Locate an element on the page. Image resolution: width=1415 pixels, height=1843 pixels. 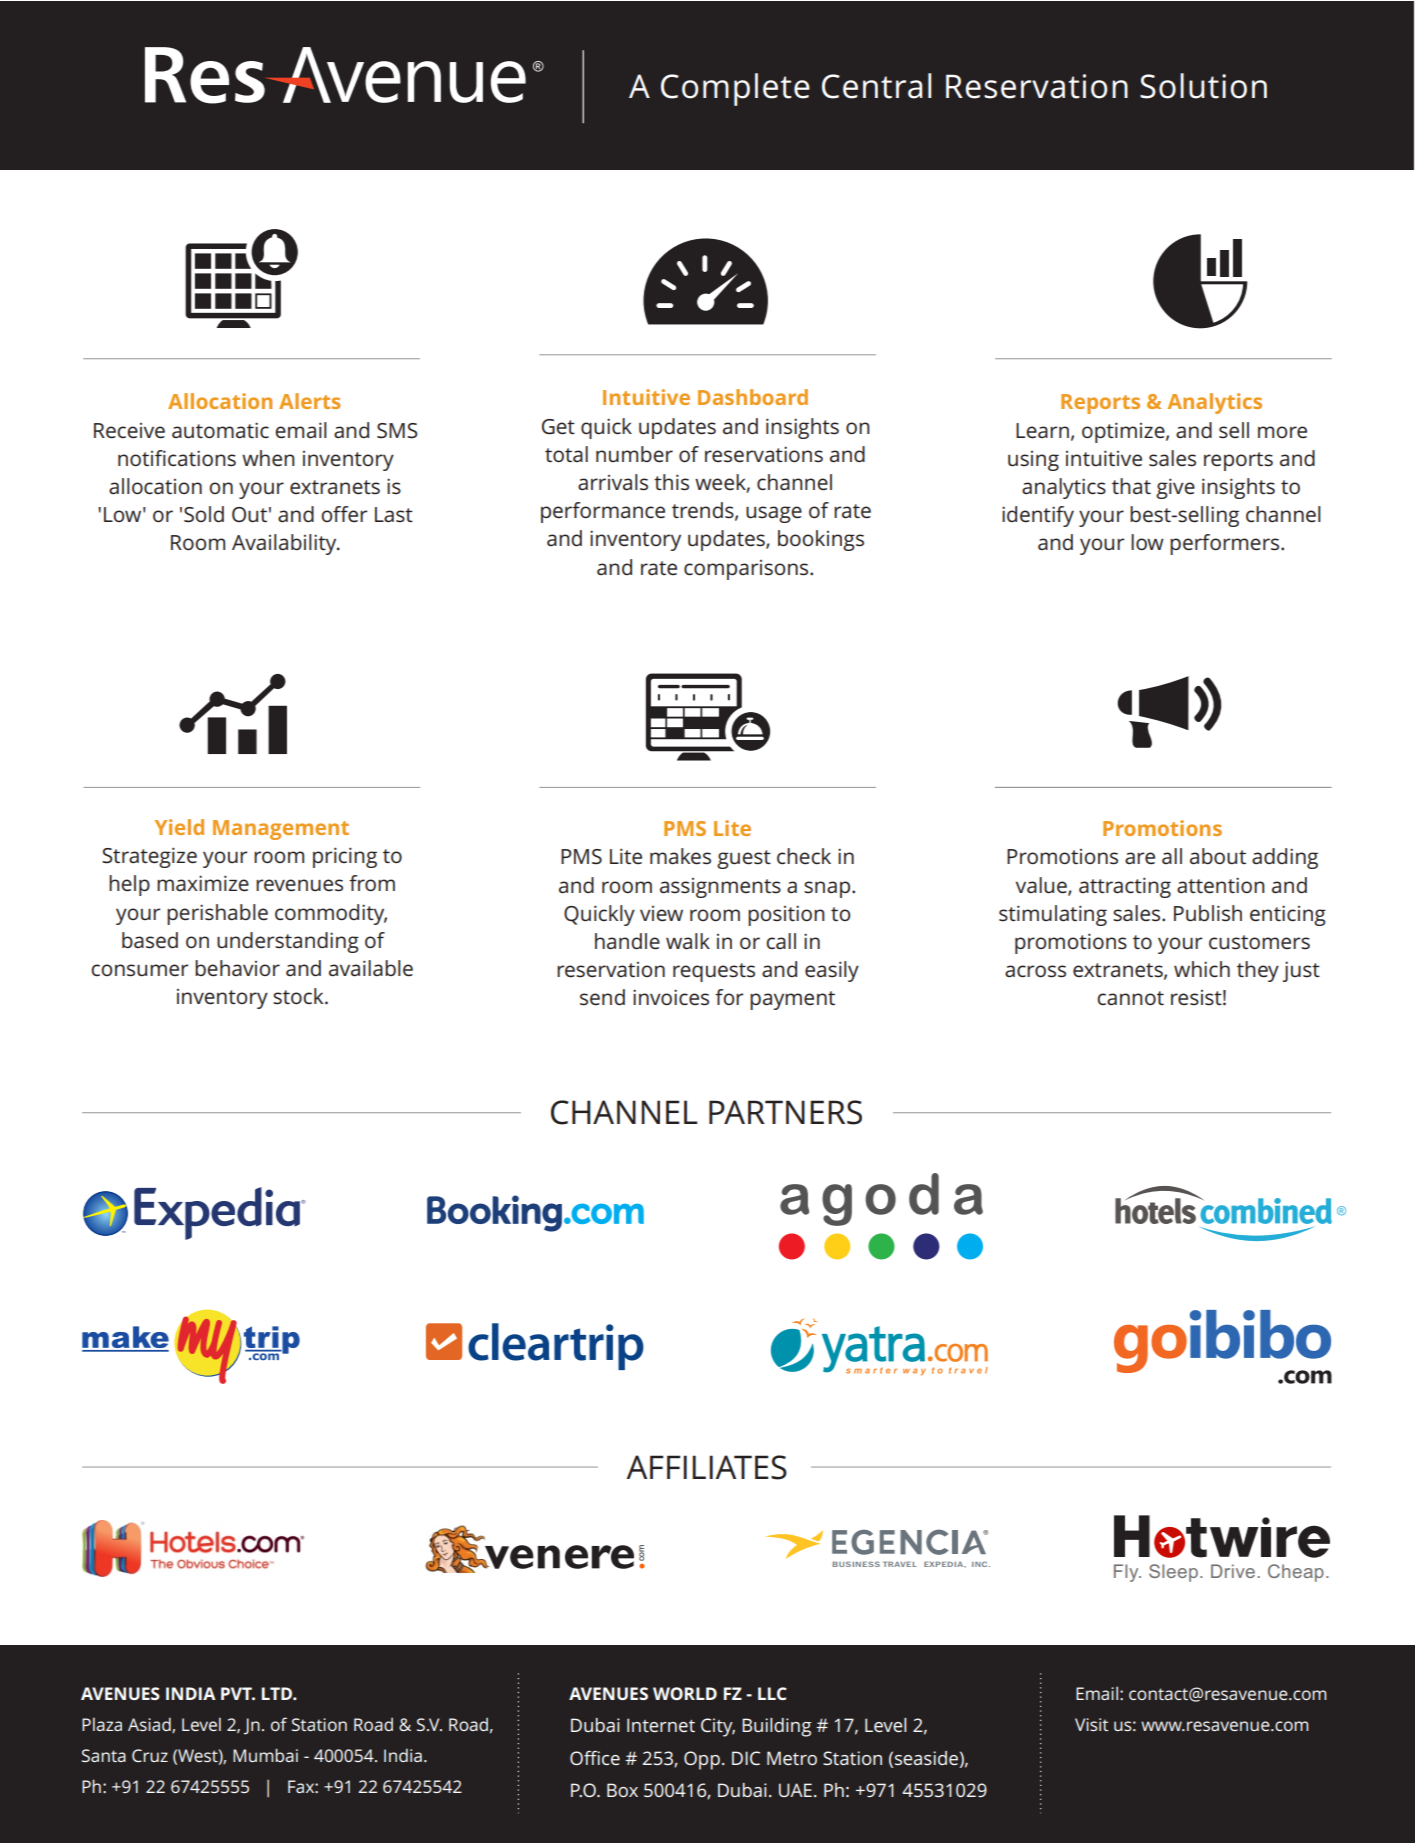
City is located at coordinates (718, 1727).
